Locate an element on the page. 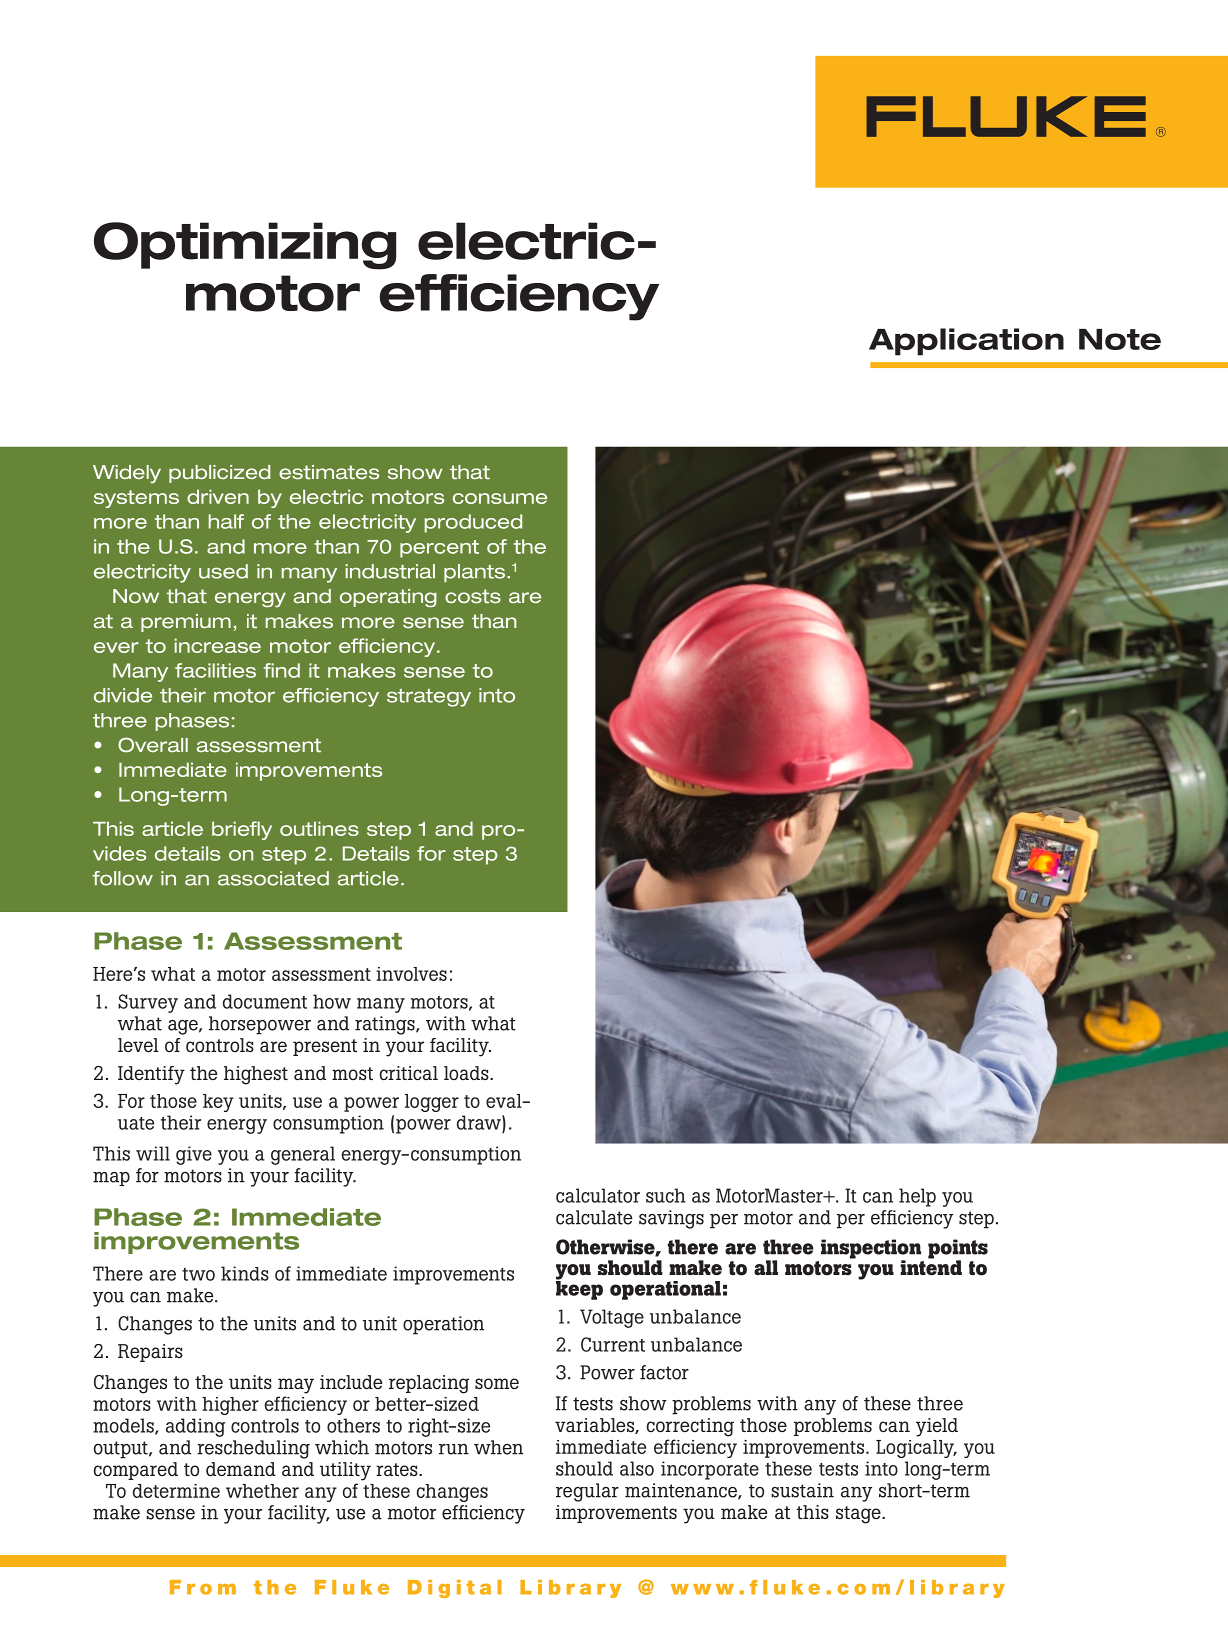 This document has width=1228, height=1638. stage is located at coordinates (859, 1515).
